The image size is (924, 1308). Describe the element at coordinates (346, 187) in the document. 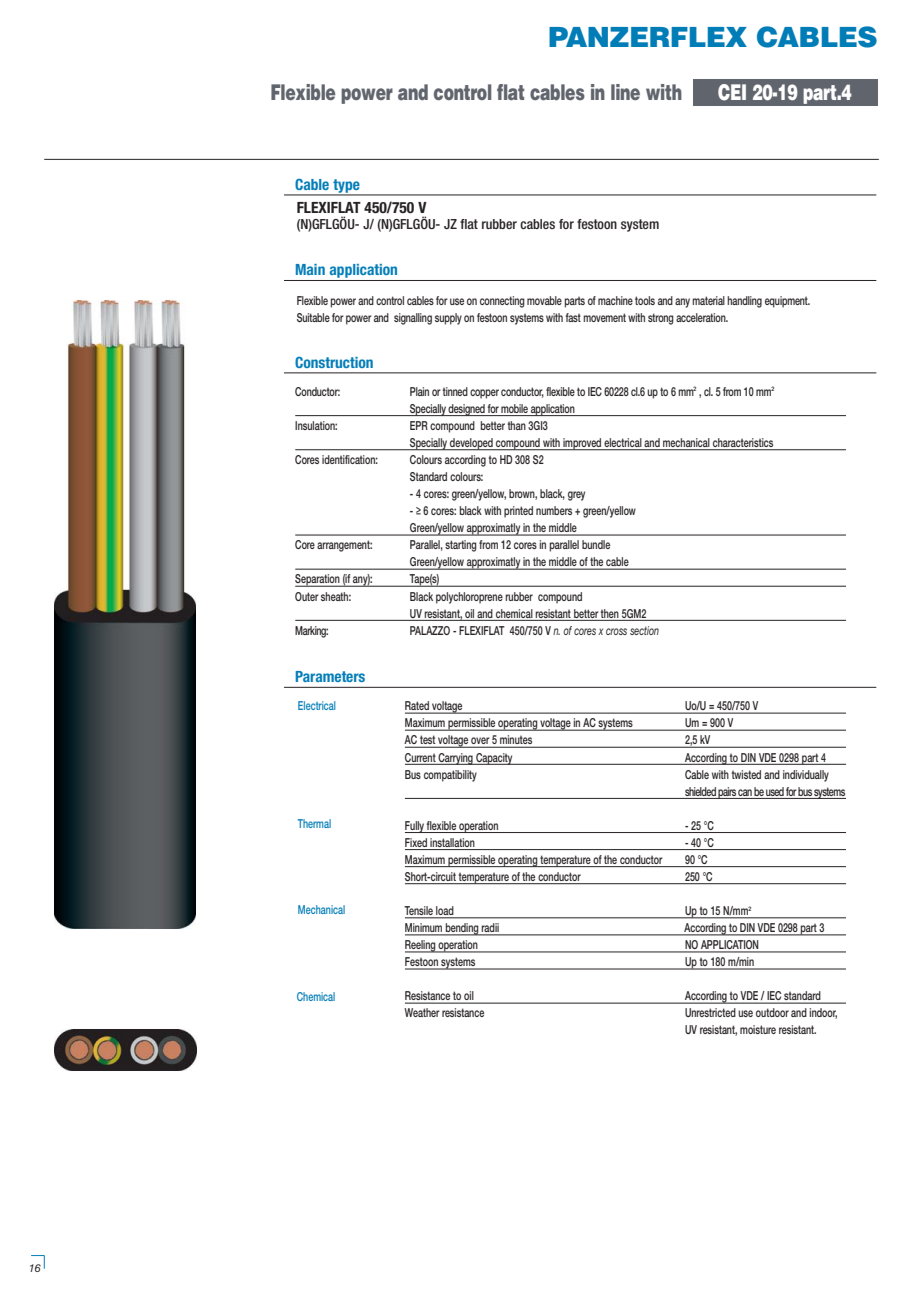

I see `type` at that location.
